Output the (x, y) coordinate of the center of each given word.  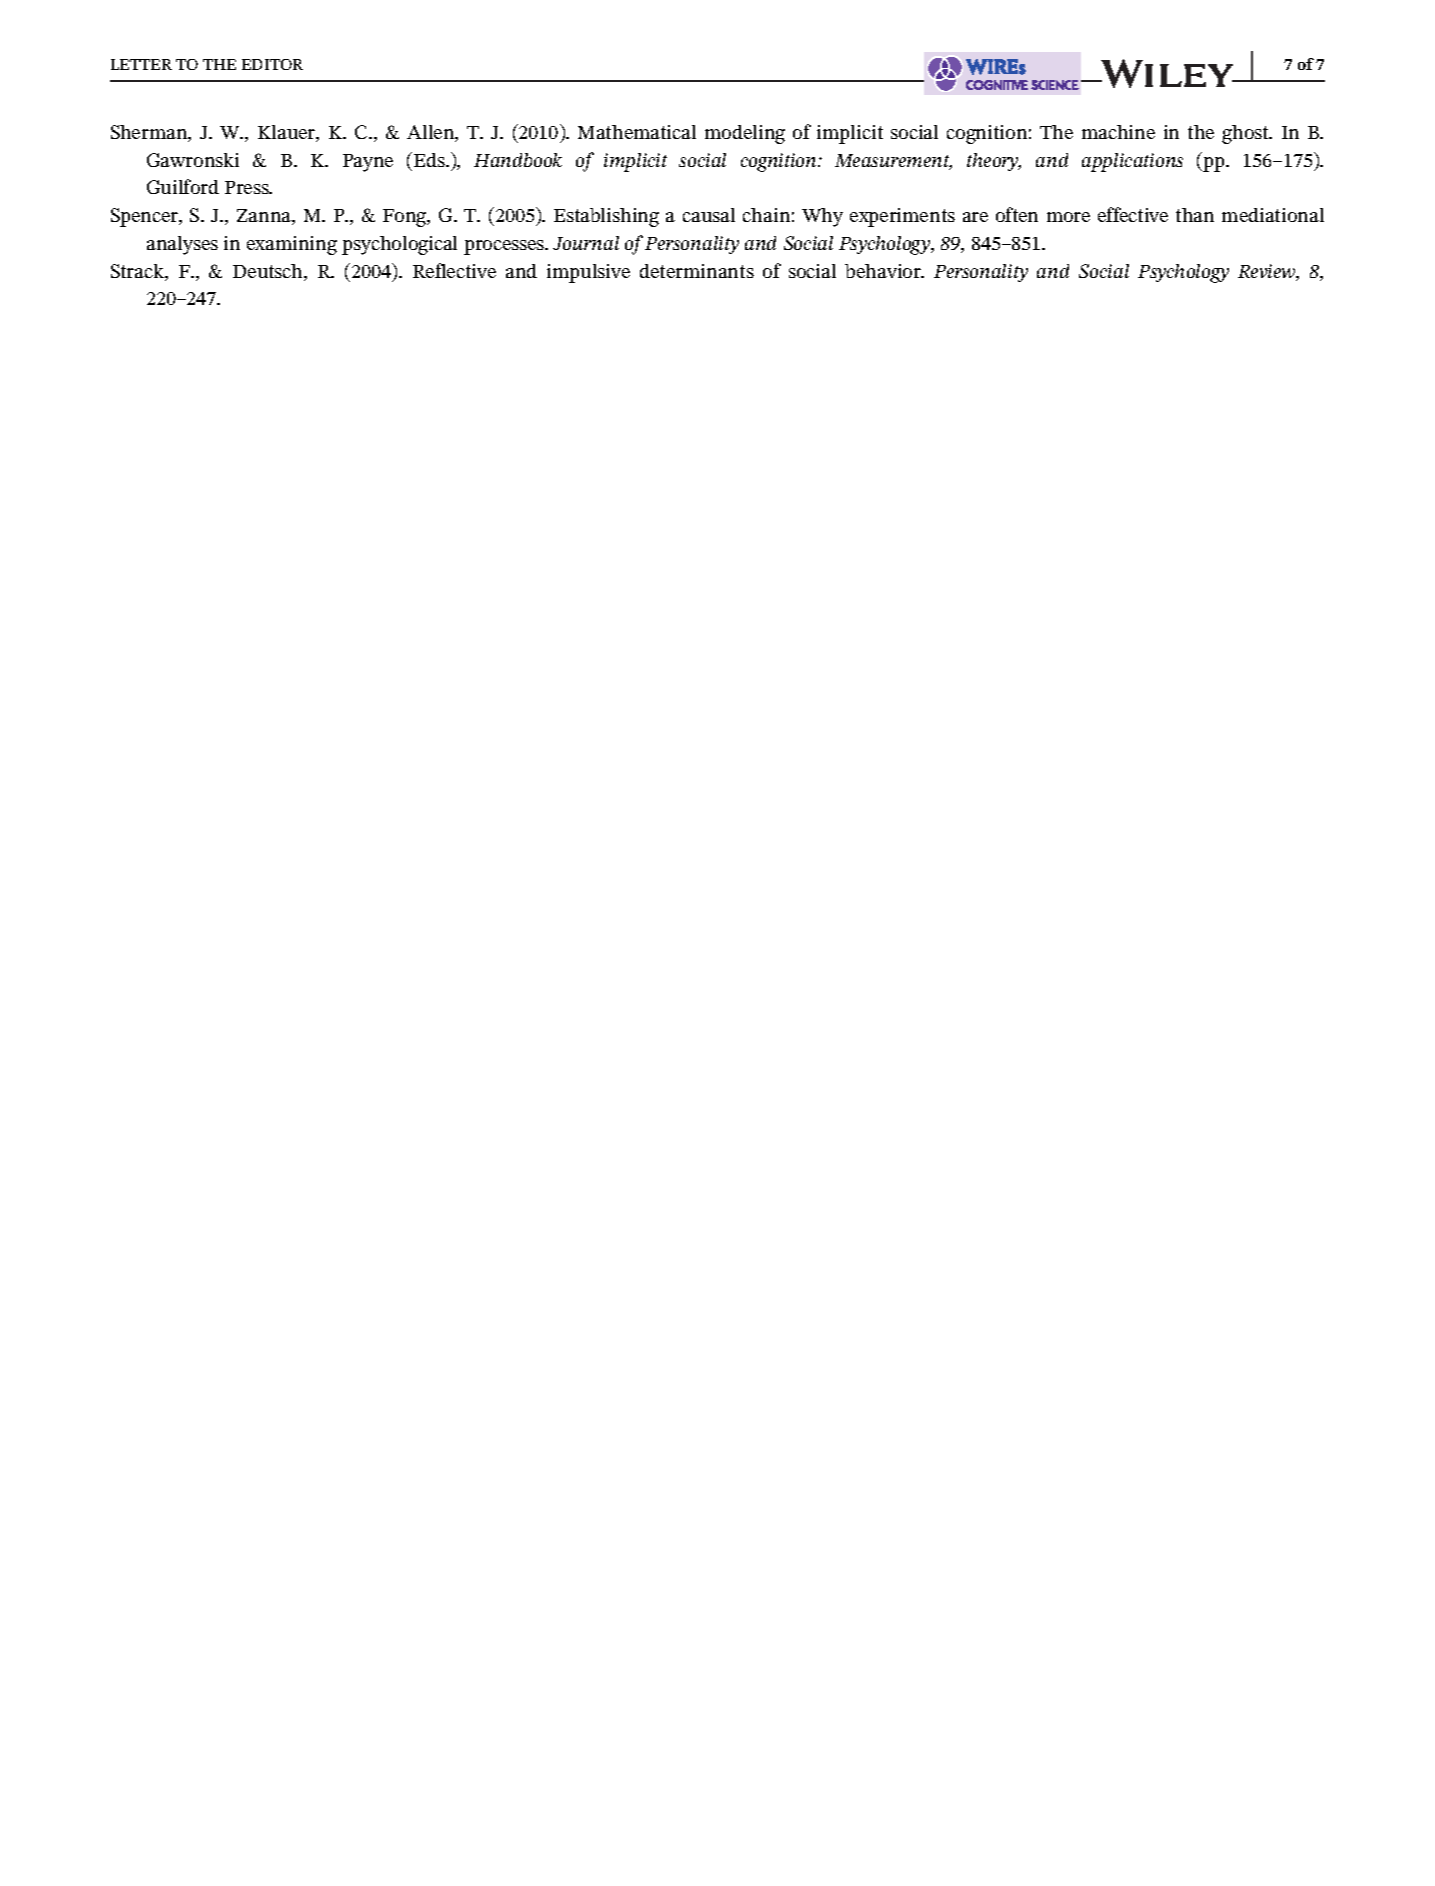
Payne (368, 163)
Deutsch (269, 272)
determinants (697, 271)
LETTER (141, 64)
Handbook (518, 160)
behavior (884, 271)
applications (1132, 162)
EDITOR (272, 64)
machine (1118, 132)
